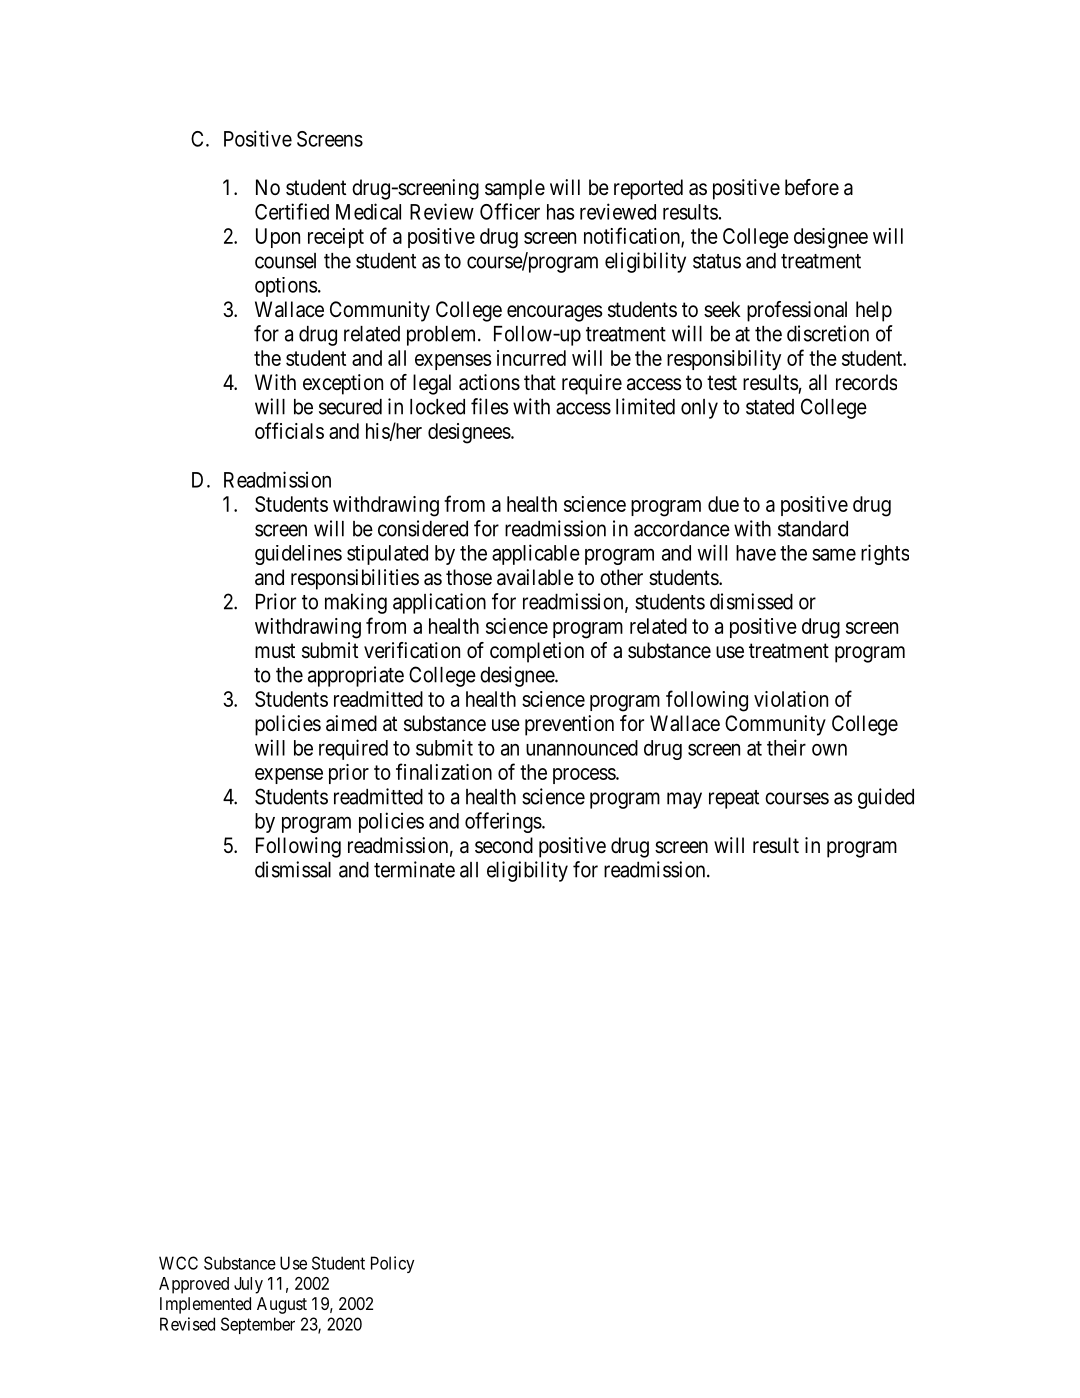 Image resolution: width=1080 pixels, height=1398 pixels. Describe the element at coordinates (834, 554) in the image. I see `same` at that location.
